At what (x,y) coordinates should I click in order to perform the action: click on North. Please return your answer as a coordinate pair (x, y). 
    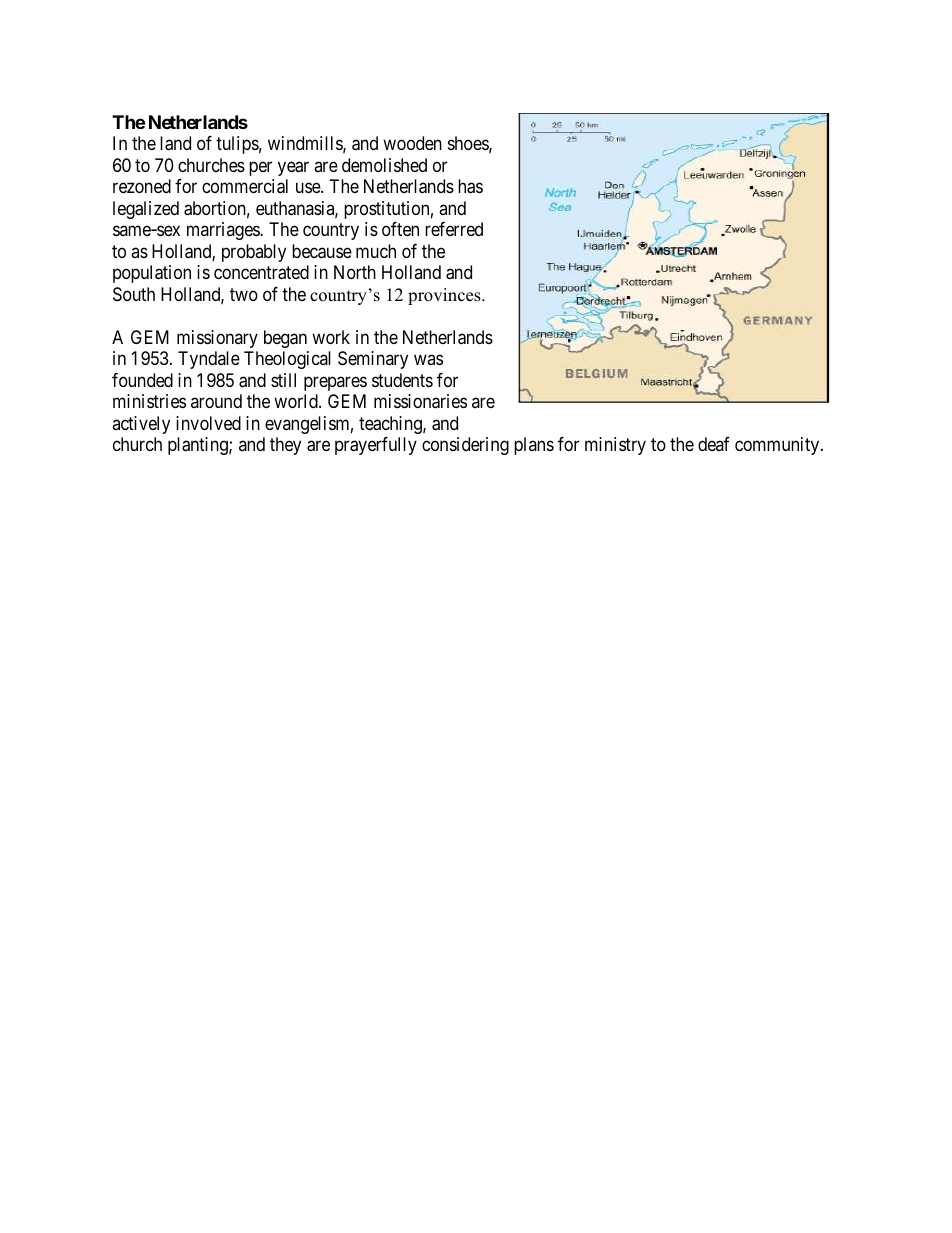
    Looking at the image, I should click on (355, 272).
